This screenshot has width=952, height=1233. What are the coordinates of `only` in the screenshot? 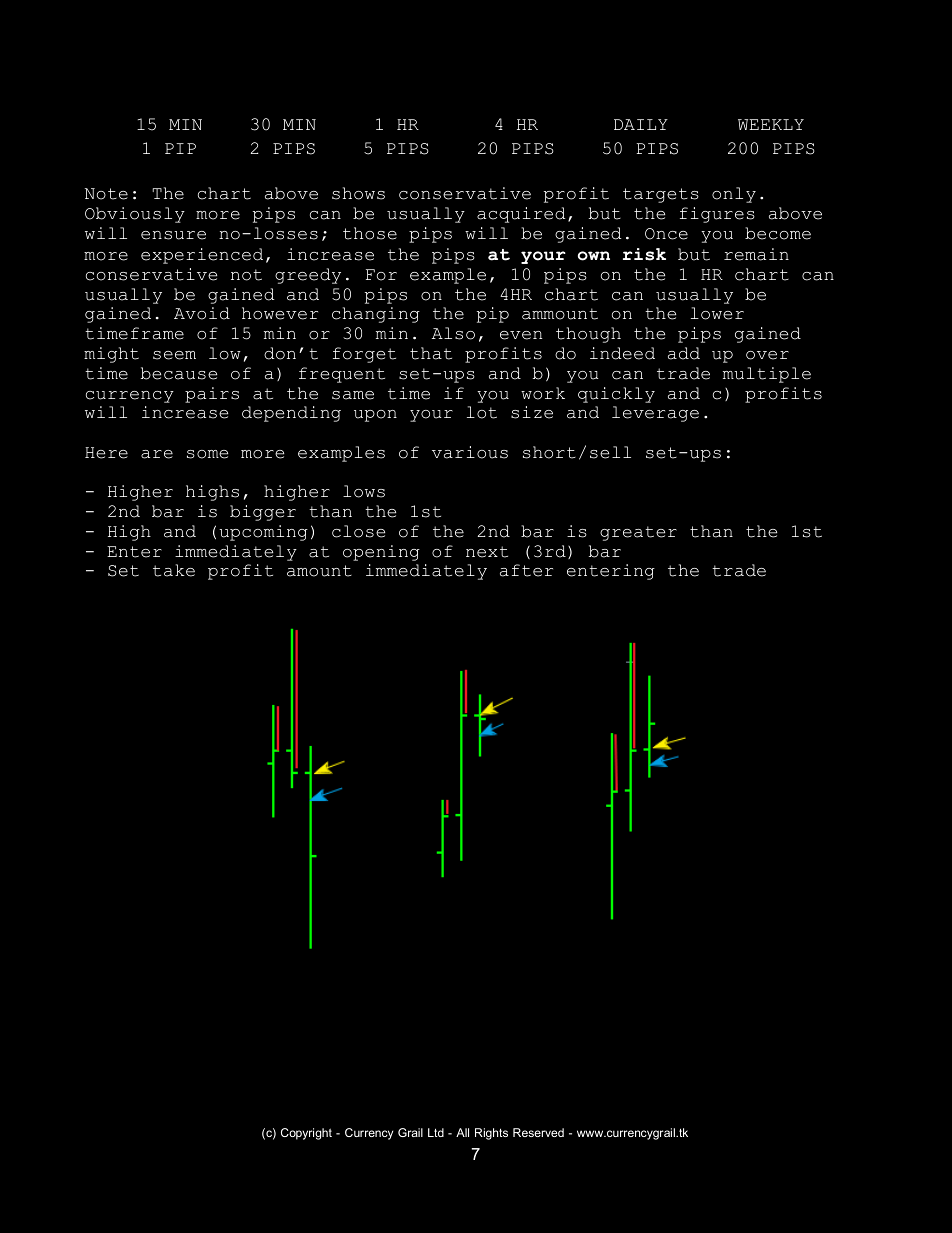 It's located at (734, 195).
